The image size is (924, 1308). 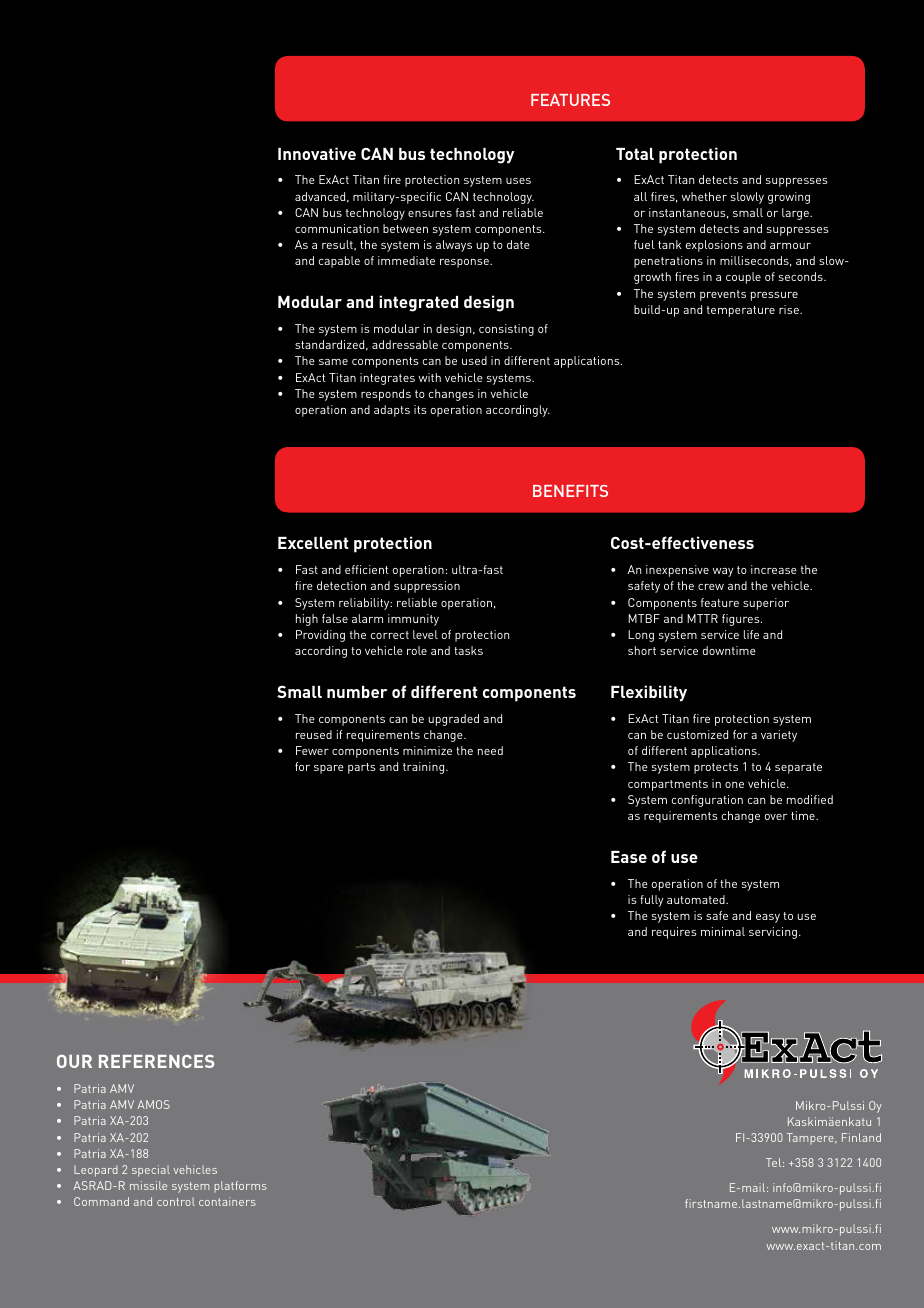 I want to click on same, so click(x=333, y=362).
